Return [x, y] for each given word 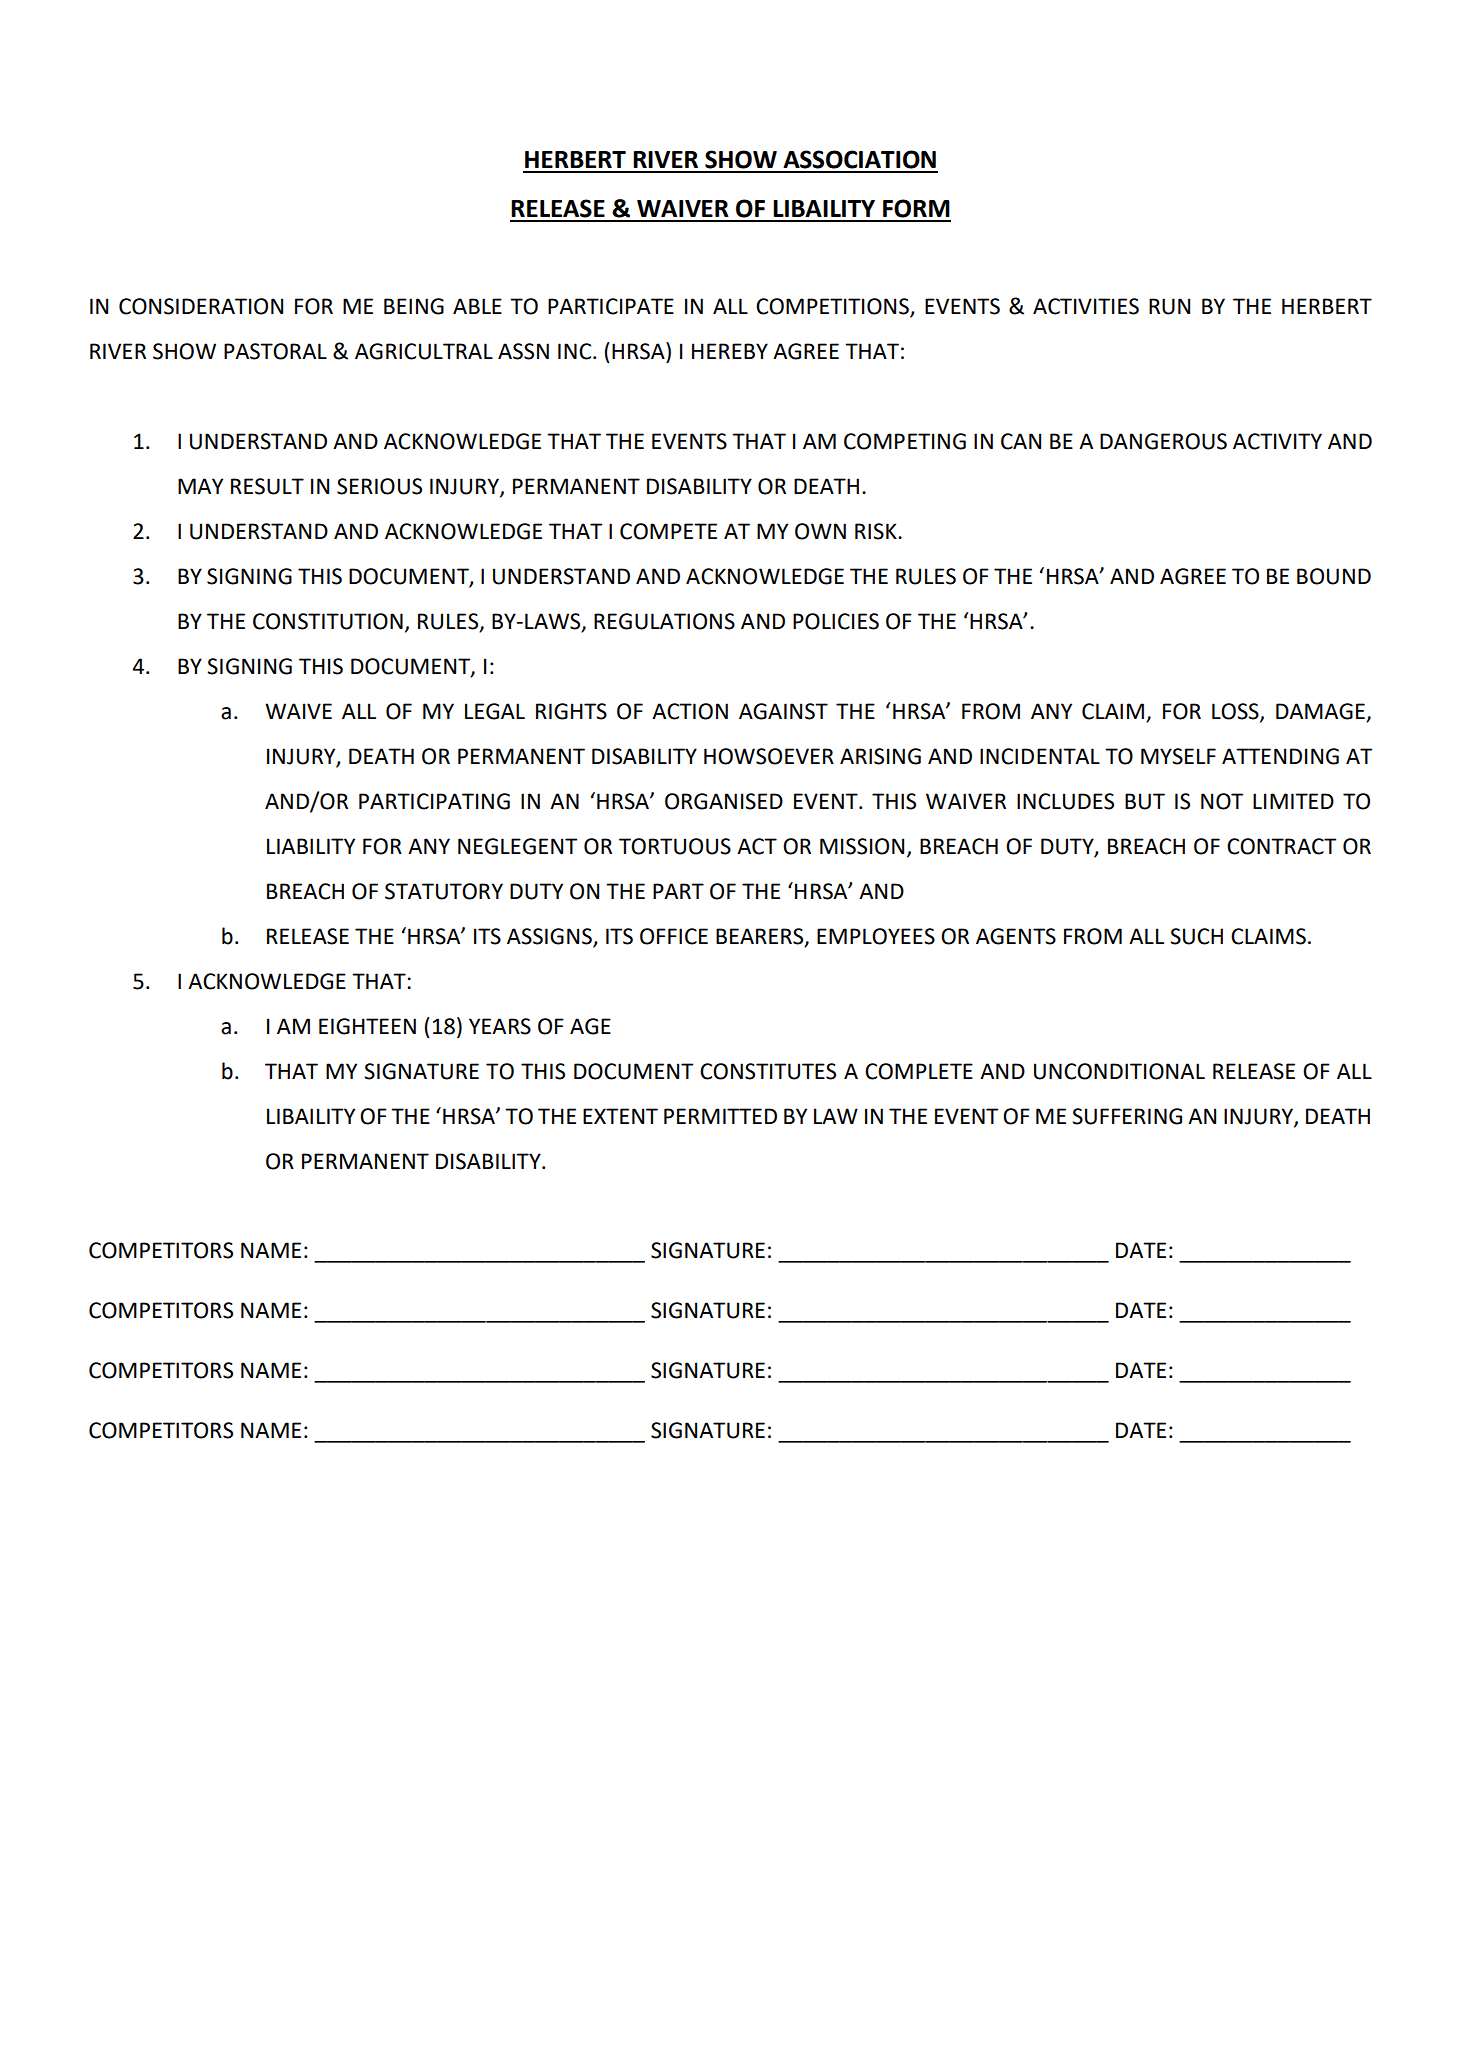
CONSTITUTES [768, 1071]
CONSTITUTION [328, 621]
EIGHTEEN [367, 1026]
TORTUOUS [675, 846]
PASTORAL [275, 351]
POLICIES [836, 621]
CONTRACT [1281, 846]
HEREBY [730, 351]
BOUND [1334, 576]
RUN [1169, 306]
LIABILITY [311, 846]
